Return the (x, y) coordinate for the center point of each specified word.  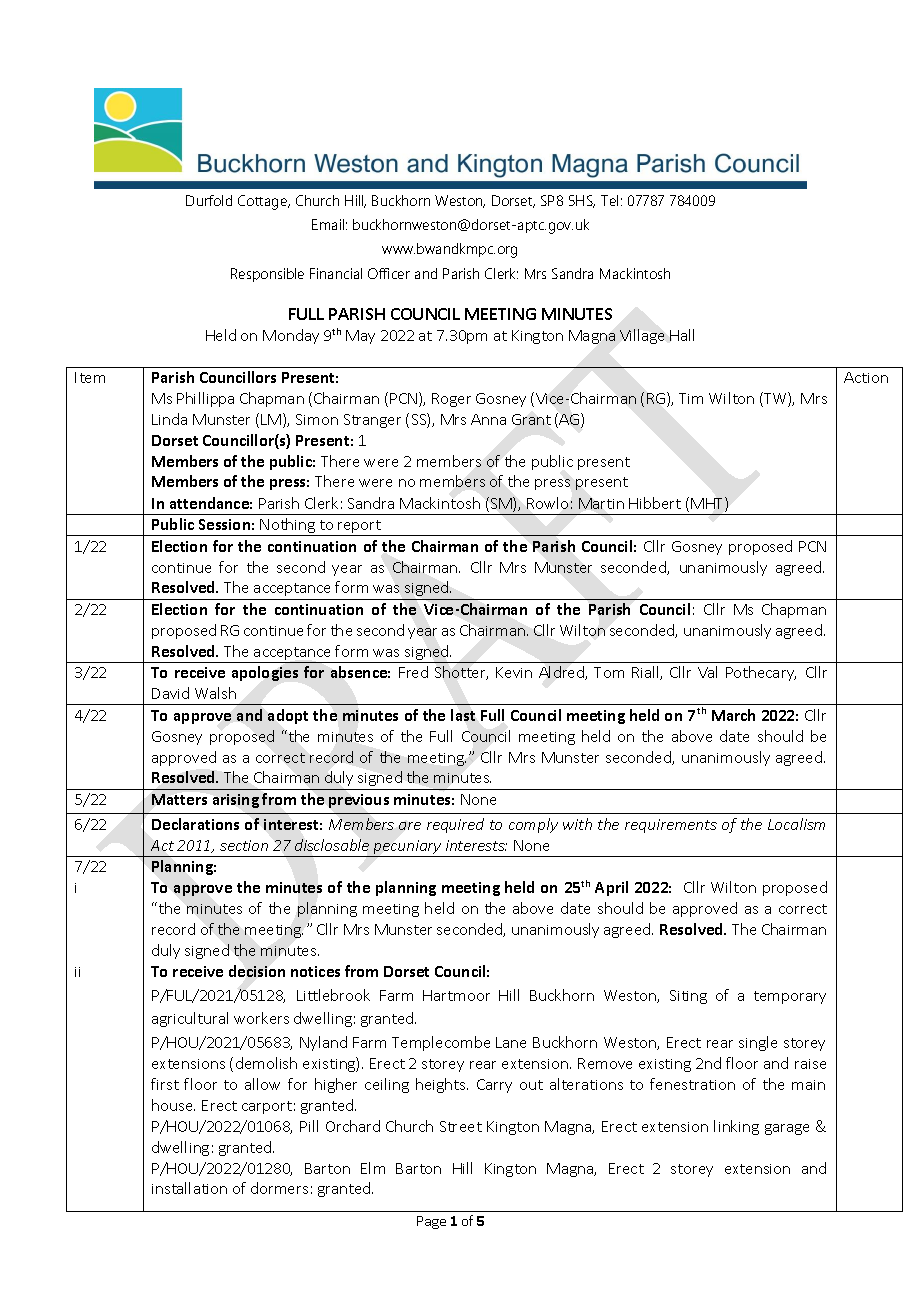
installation (189, 1188)
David (170, 693)
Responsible (267, 275)
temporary (790, 997)
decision (257, 971)
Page (431, 1222)
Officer (389, 273)
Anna (488, 419)
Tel (609, 200)
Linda (169, 419)
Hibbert (655, 503)
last (463, 715)
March (733, 715)
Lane (511, 1042)
